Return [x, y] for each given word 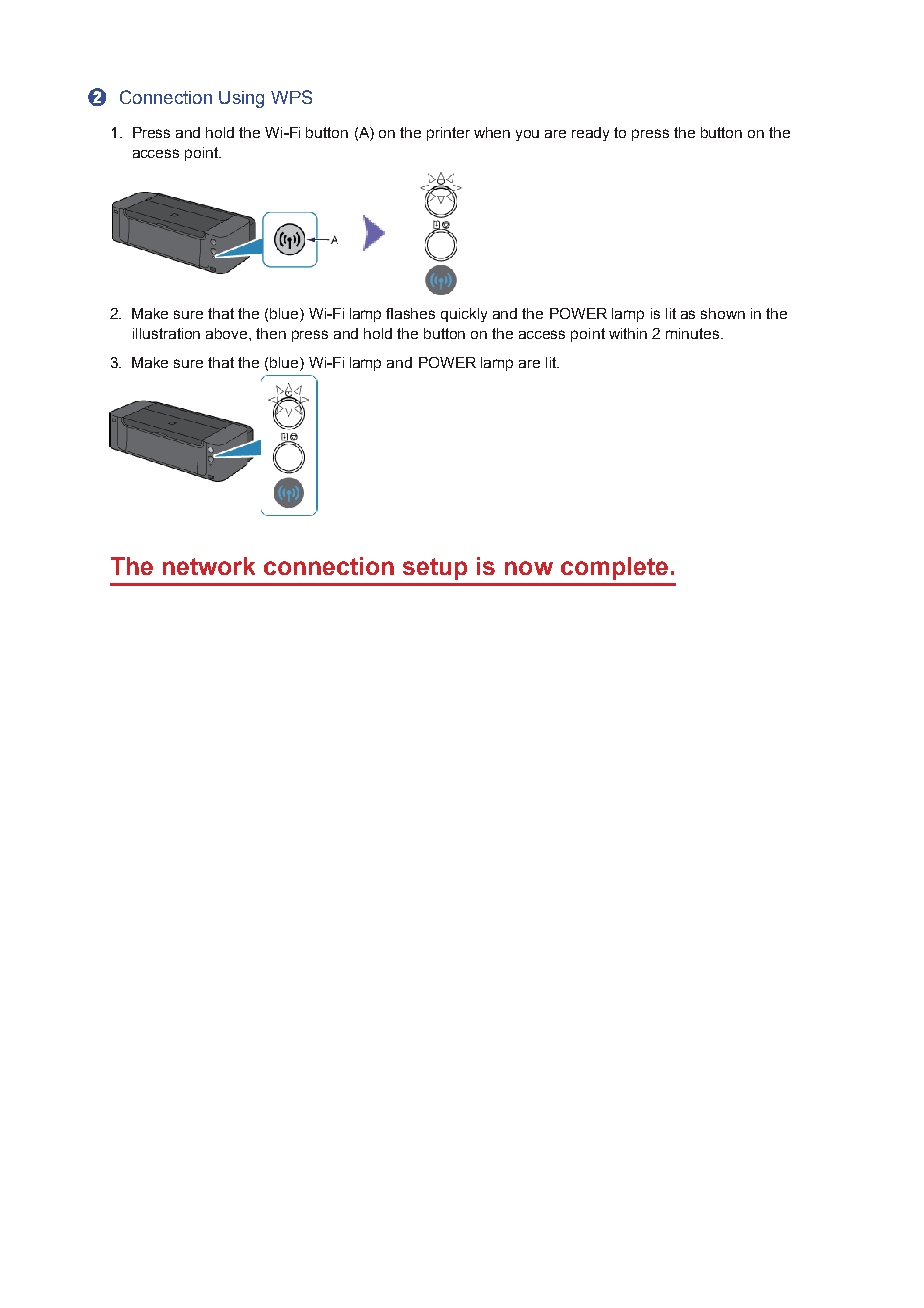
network [209, 566]
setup [435, 569]
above [228, 333]
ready [590, 134]
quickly [464, 315]
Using [241, 99]
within [628, 333]
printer [448, 134]
